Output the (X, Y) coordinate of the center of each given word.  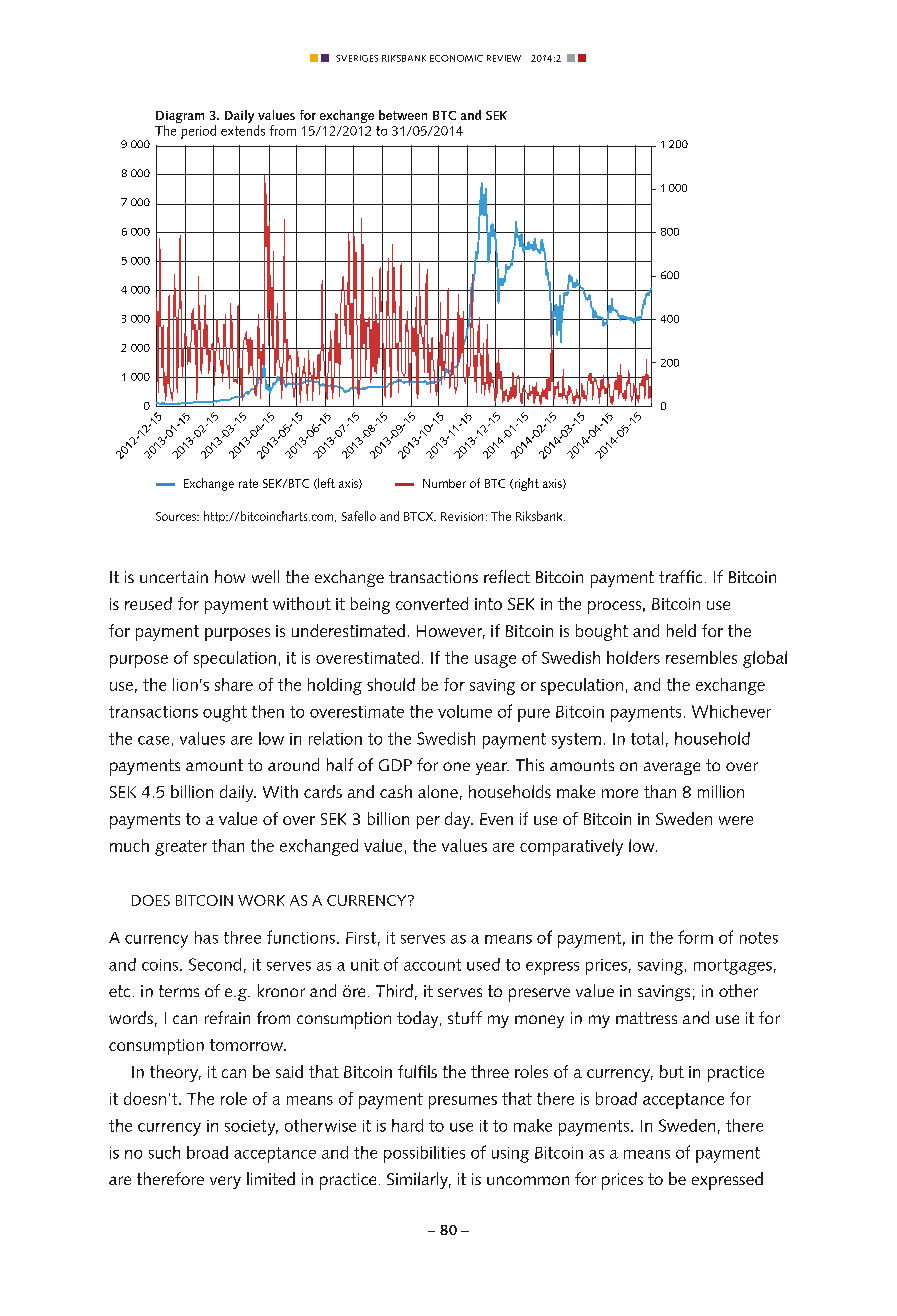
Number (444, 483)
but (672, 1071)
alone (438, 791)
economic (456, 58)
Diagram (180, 118)
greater (181, 848)
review (504, 58)
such (164, 1152)
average (672, 768)
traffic (680, 576)
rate (248, 483)
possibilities (424, 1154)
